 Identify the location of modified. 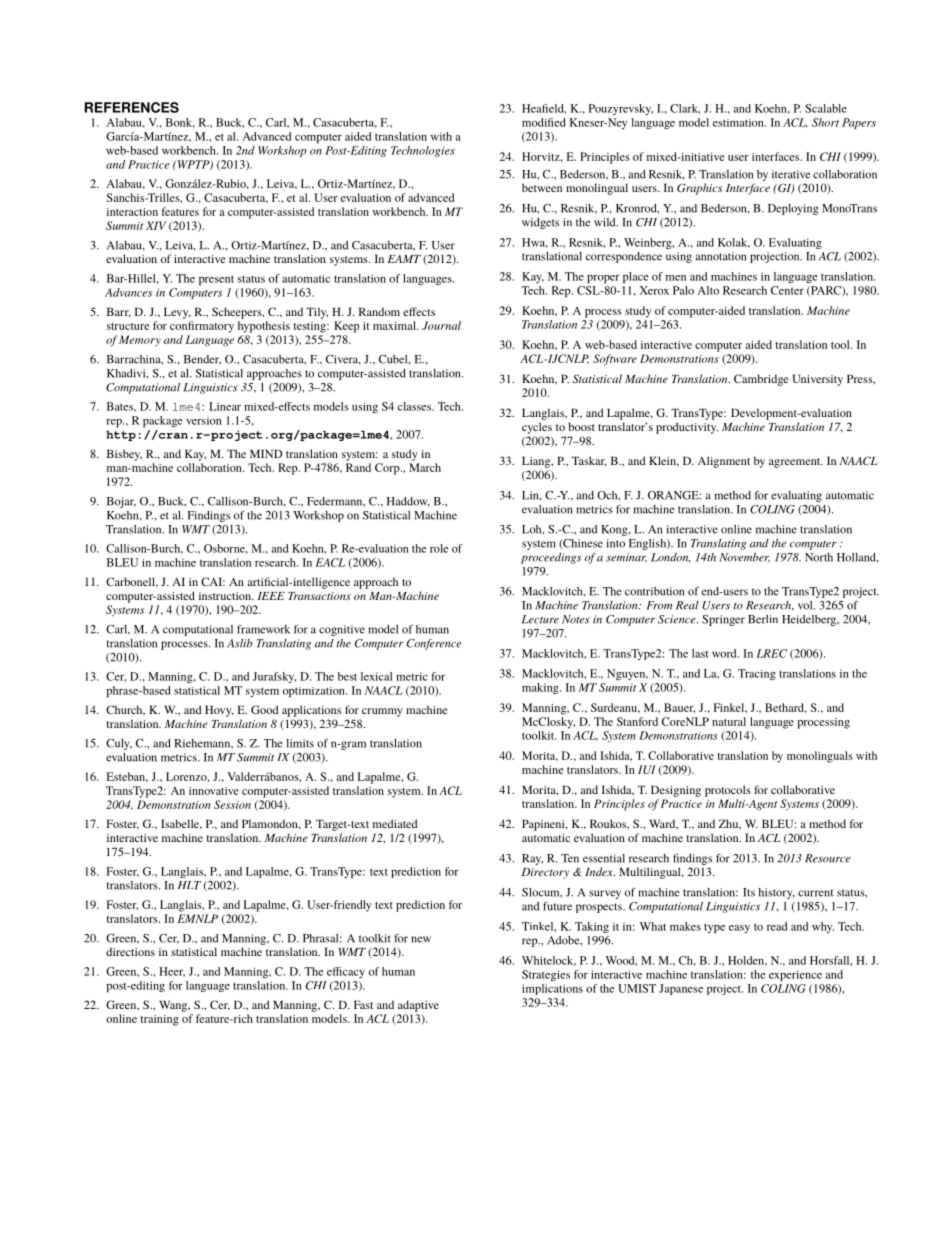
(544, 122).
